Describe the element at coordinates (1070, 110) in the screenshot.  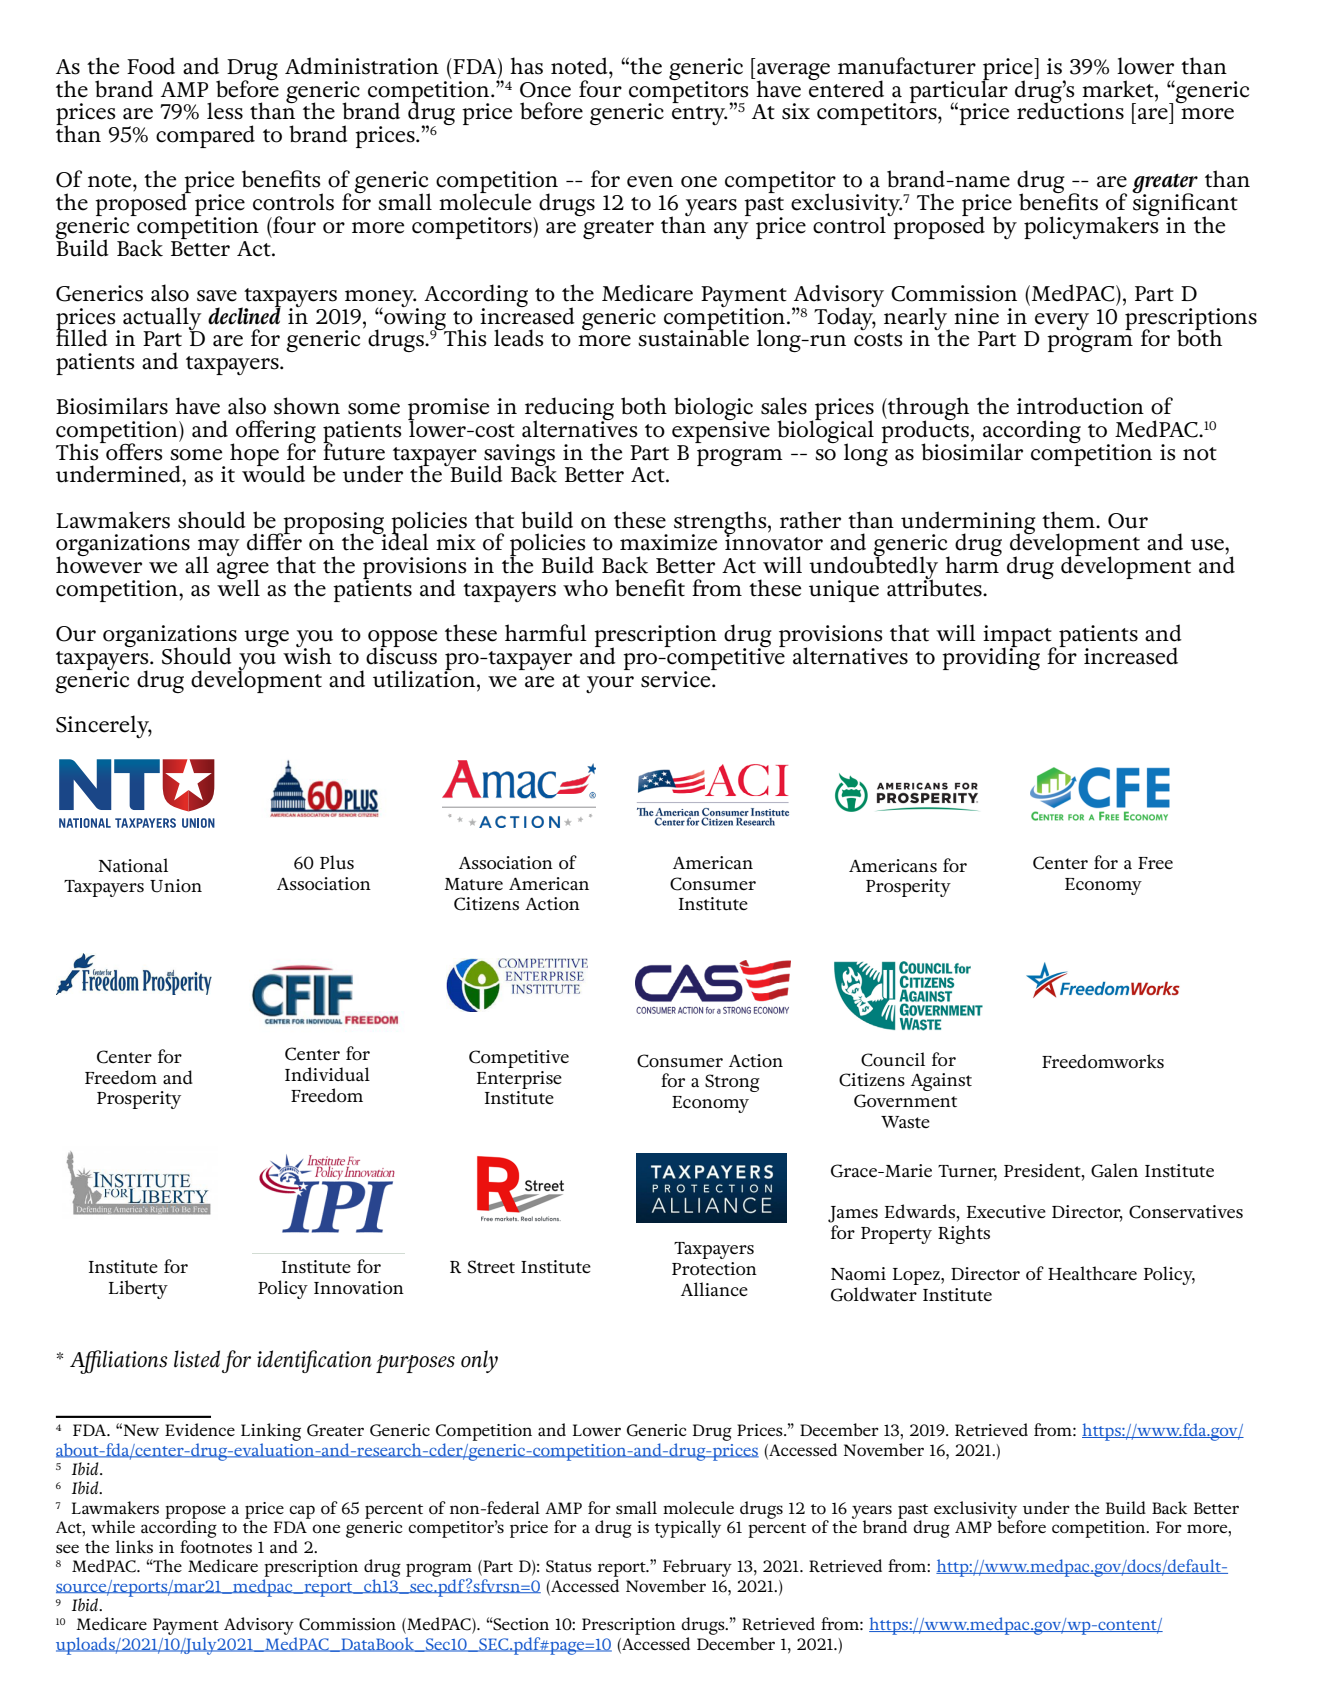
I see `reductions` at that location.
